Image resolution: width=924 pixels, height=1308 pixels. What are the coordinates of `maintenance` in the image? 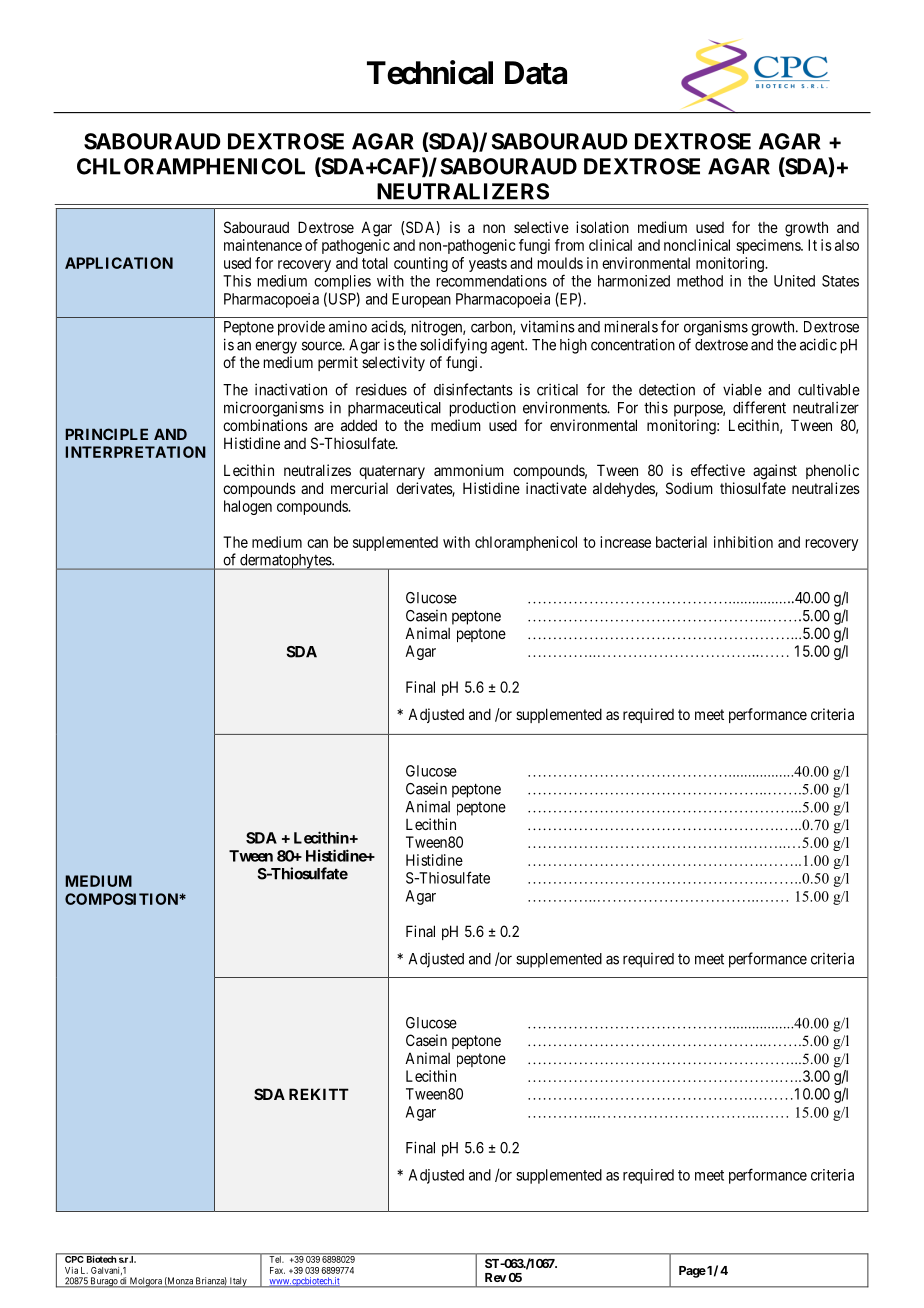 It's located at (263, 245).
